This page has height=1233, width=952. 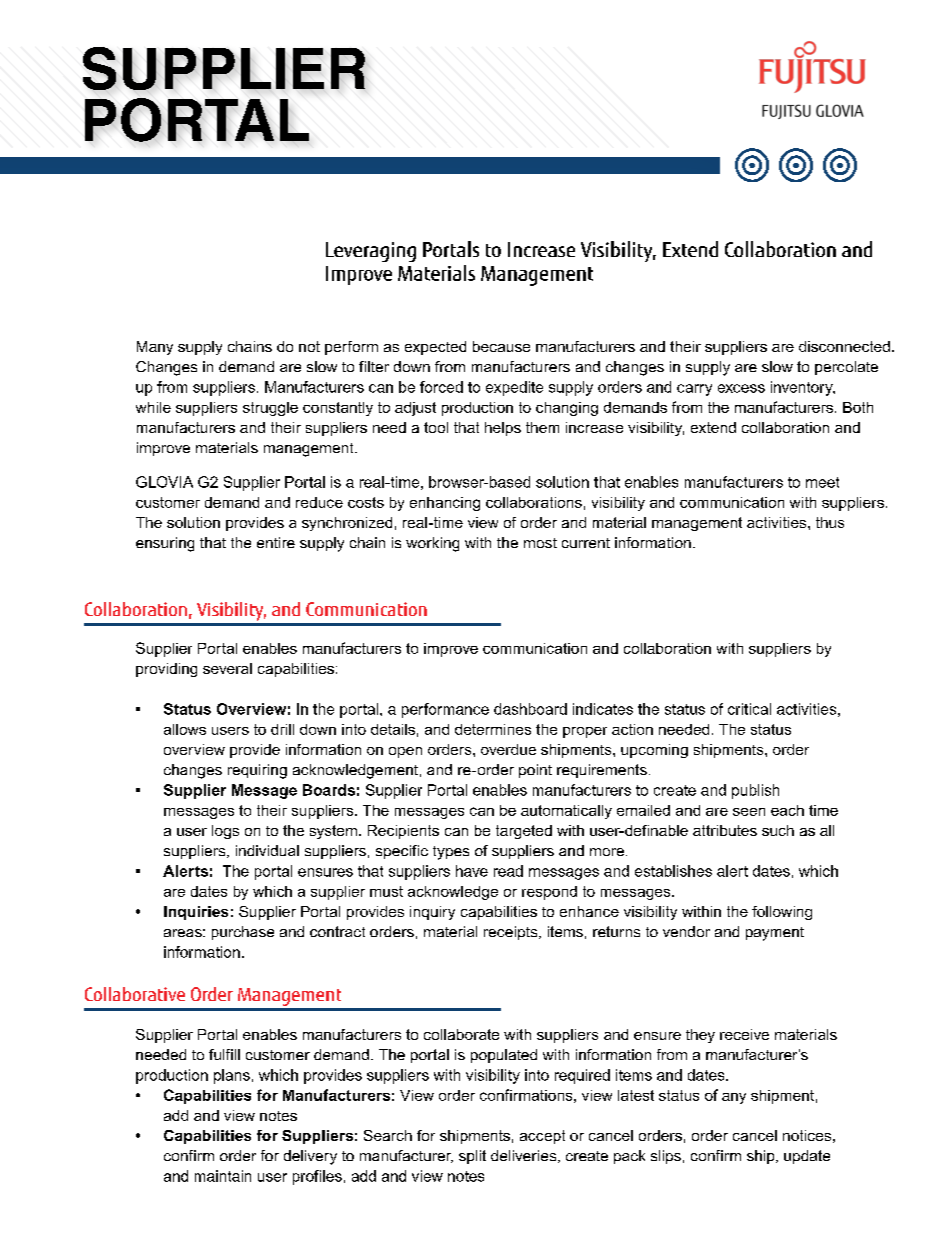 I want to click on several, so click(x=227, y=668).
